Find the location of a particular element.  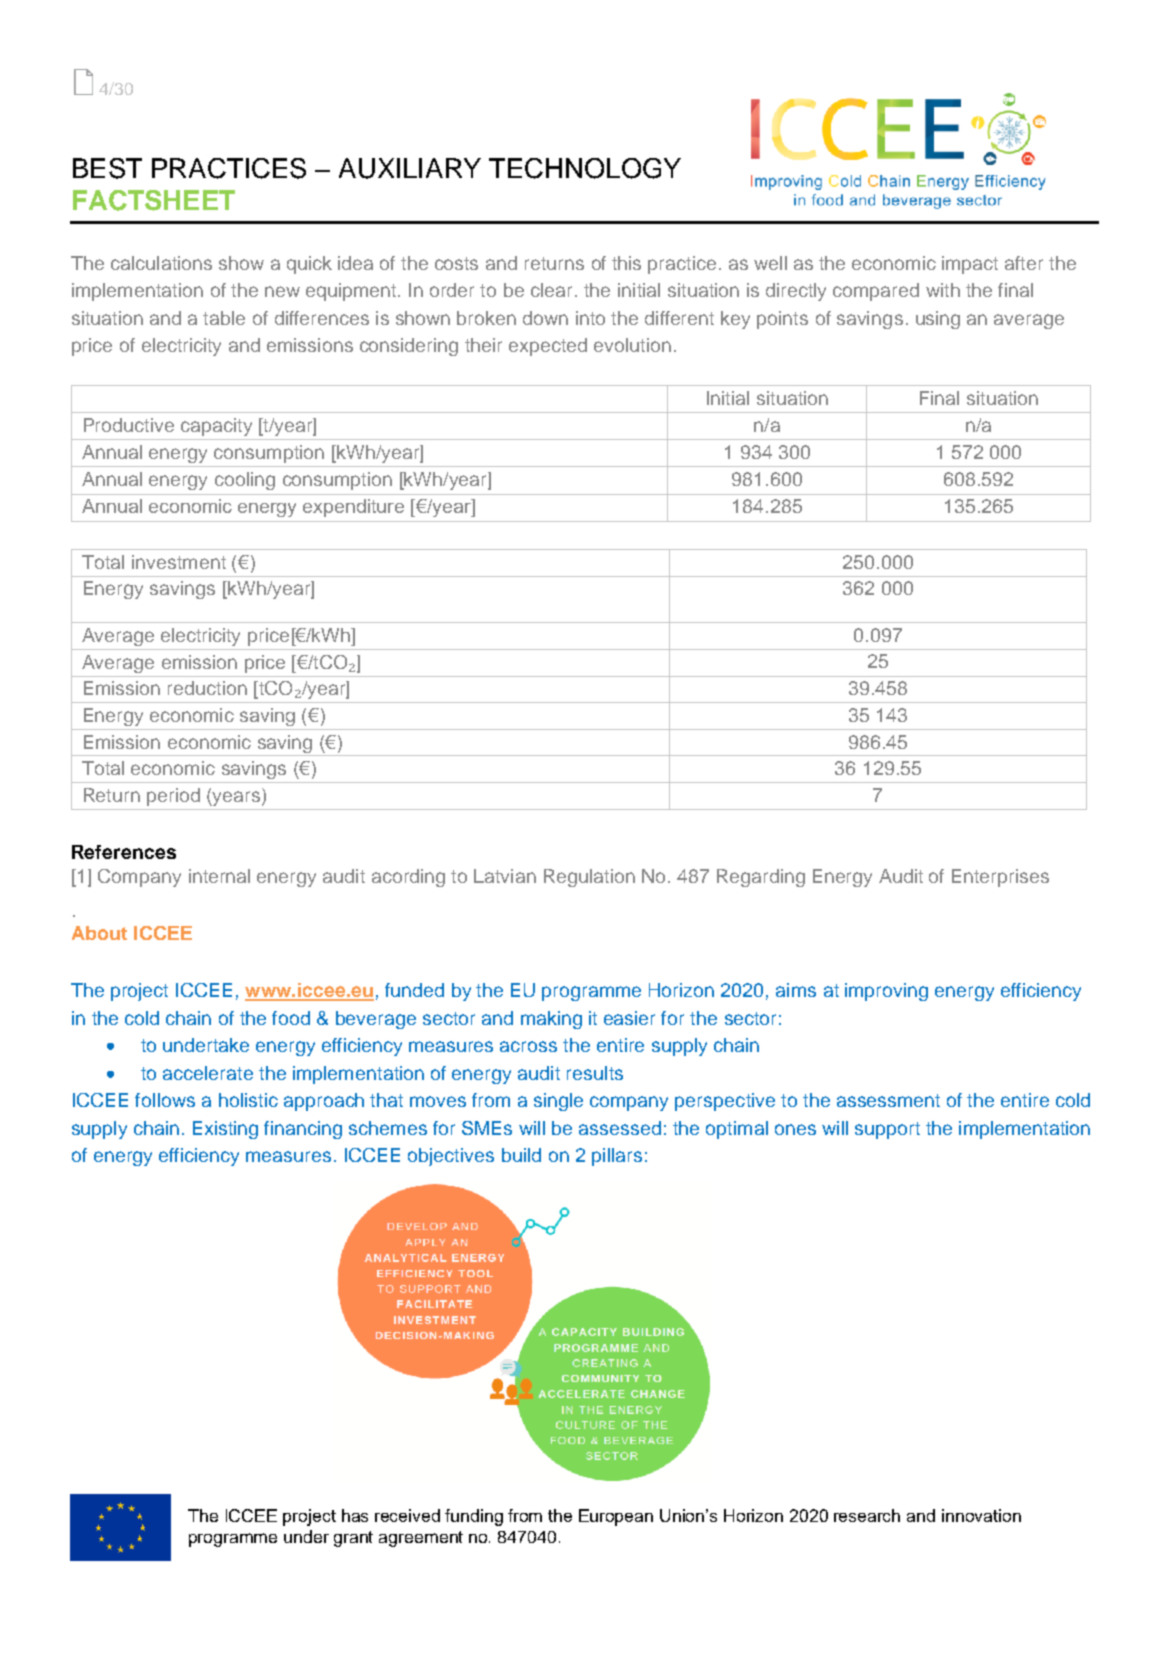

Regulation is located at coordinates (589, 878).
